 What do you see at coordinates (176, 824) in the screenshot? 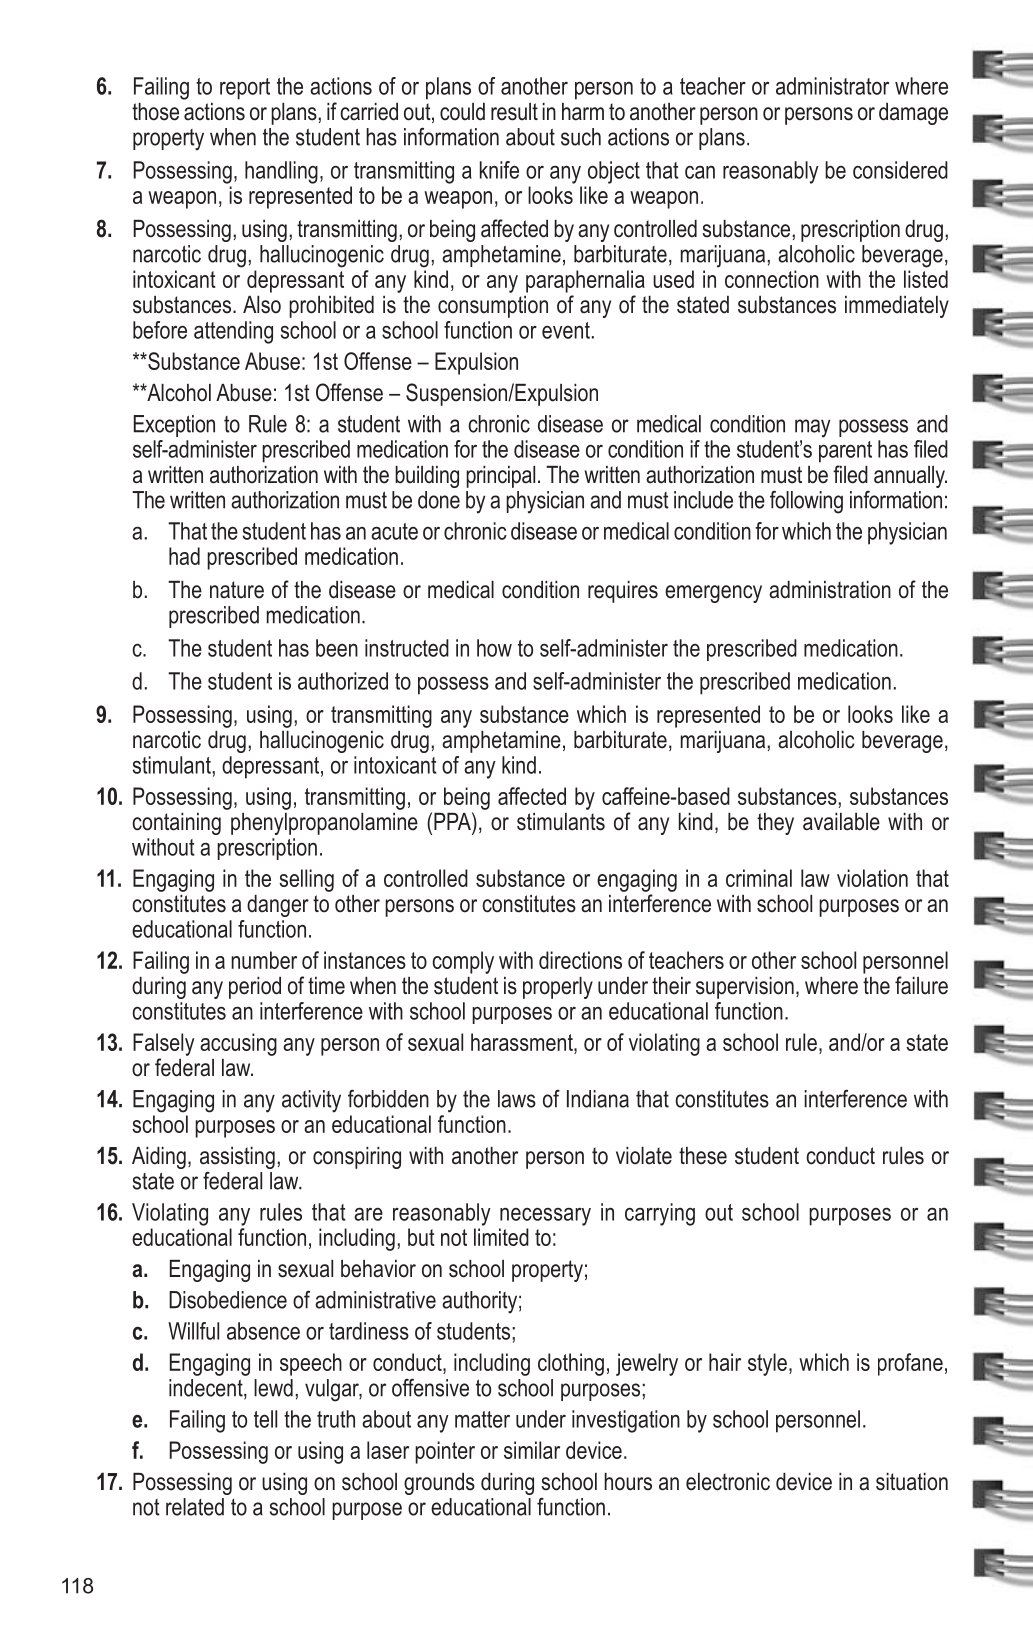
I see `containing` at bounding box center [176, 824].
